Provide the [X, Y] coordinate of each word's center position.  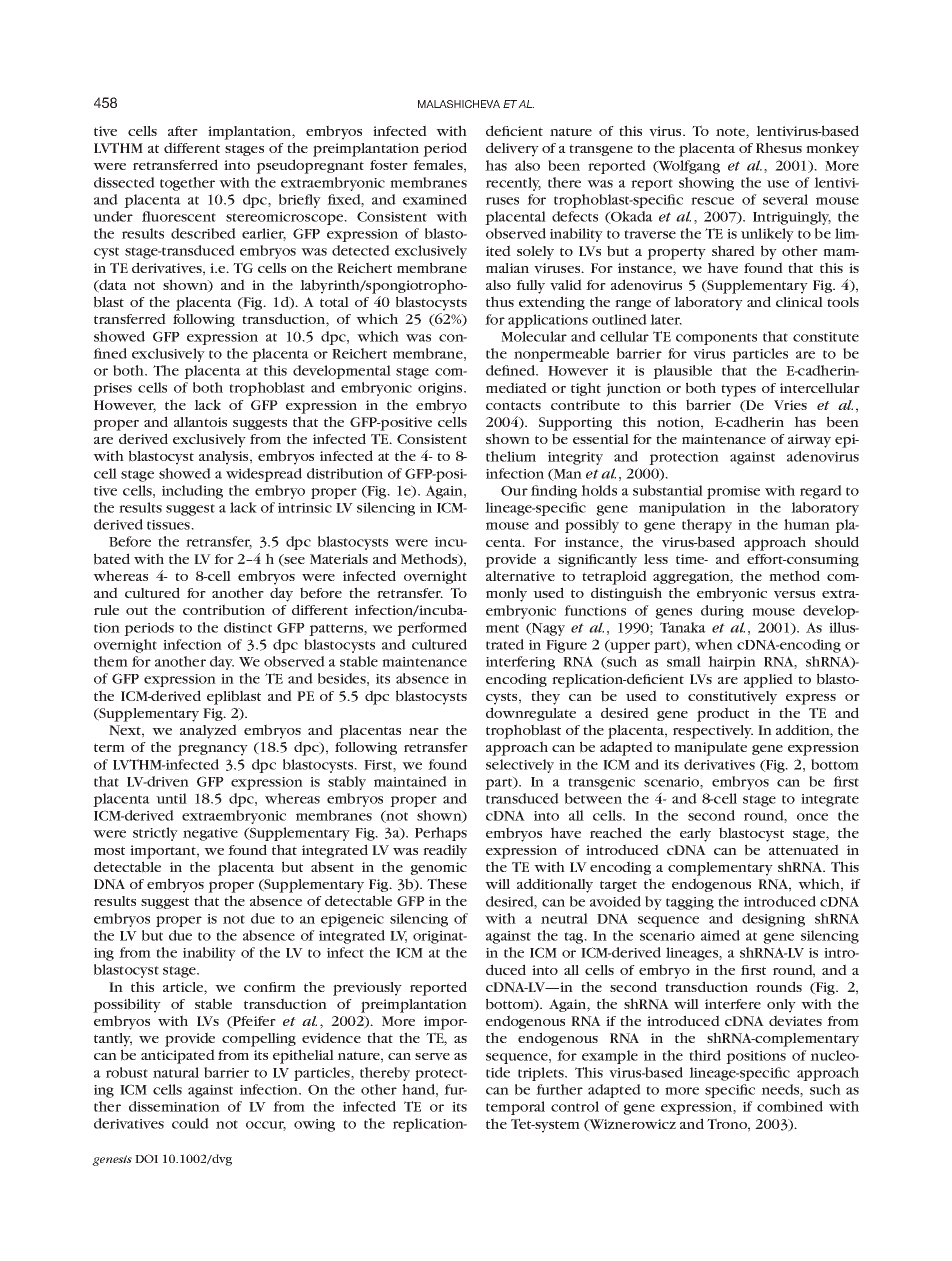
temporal [515, 1108]
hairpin [732, 663]
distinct [248, 627]
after [183, 131]
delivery [512, 149]
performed [432, 629]
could [190, 1123]
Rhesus [779, 147]
